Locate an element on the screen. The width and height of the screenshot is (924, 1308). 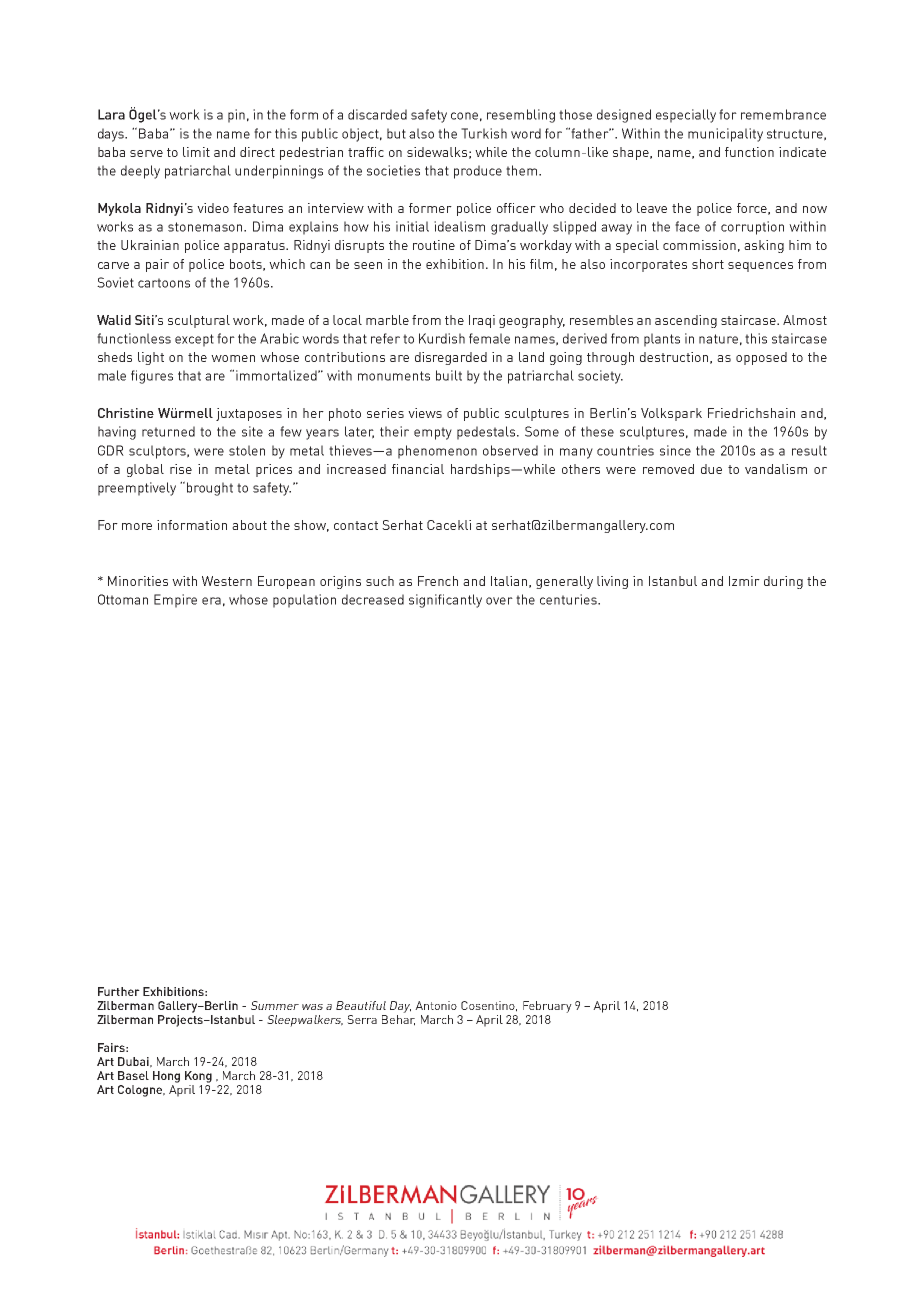
Antonio is located at coordinates (436, 1005).
